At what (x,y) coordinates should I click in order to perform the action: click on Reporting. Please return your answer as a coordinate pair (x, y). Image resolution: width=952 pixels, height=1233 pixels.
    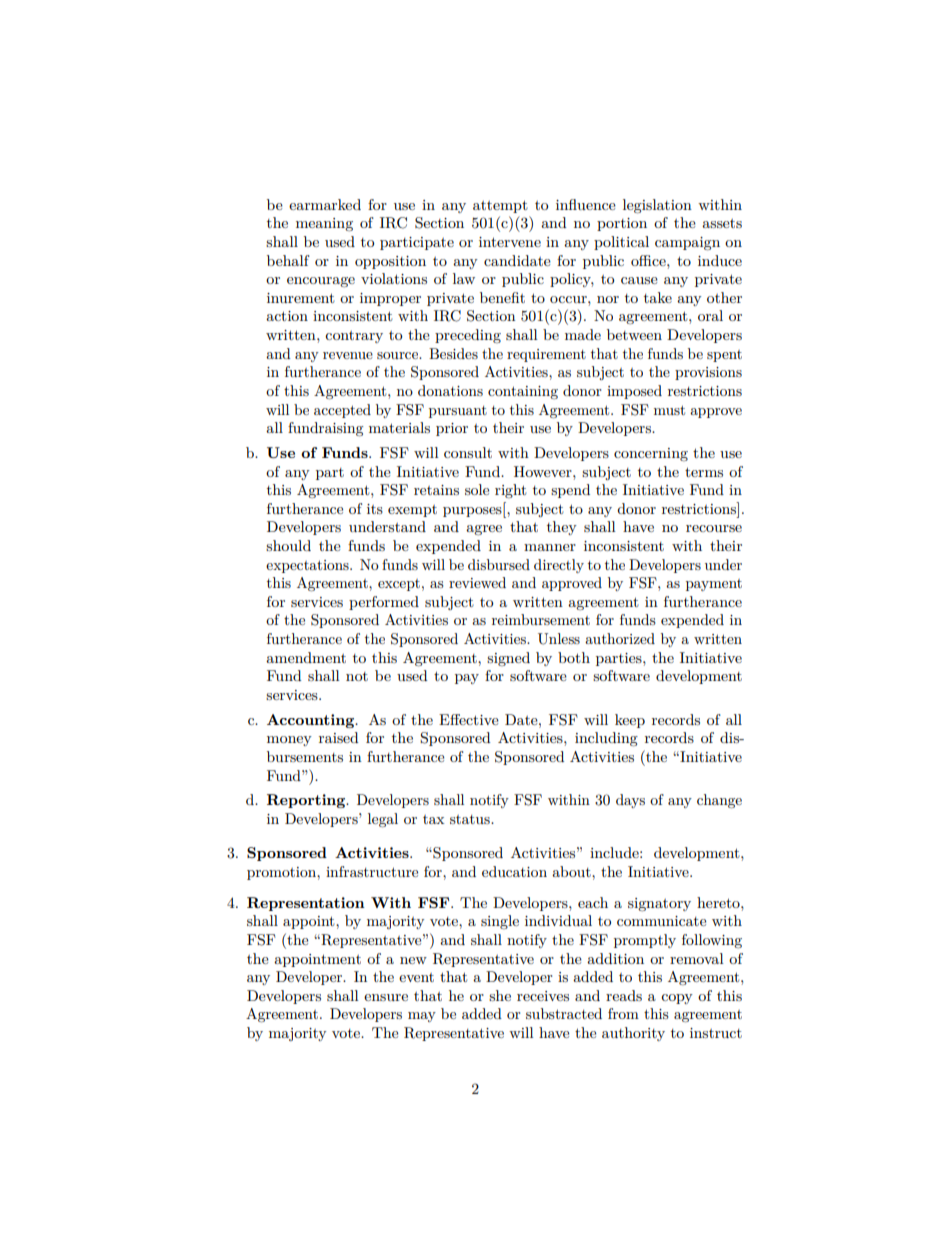
    Looking at the image, I should click on (307, 801).
